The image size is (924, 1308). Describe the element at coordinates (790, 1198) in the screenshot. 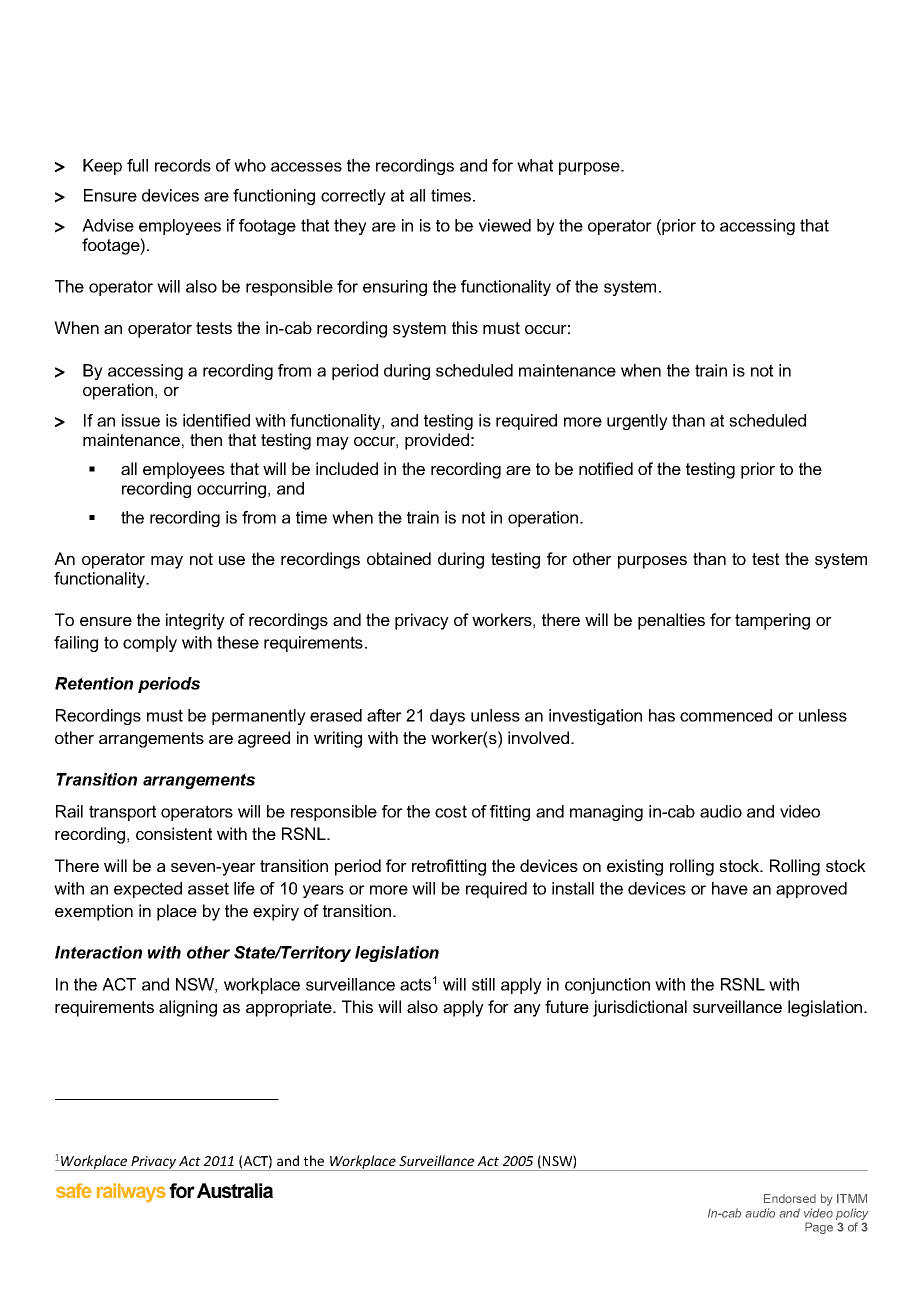

I see `Endorsed` at that location.
